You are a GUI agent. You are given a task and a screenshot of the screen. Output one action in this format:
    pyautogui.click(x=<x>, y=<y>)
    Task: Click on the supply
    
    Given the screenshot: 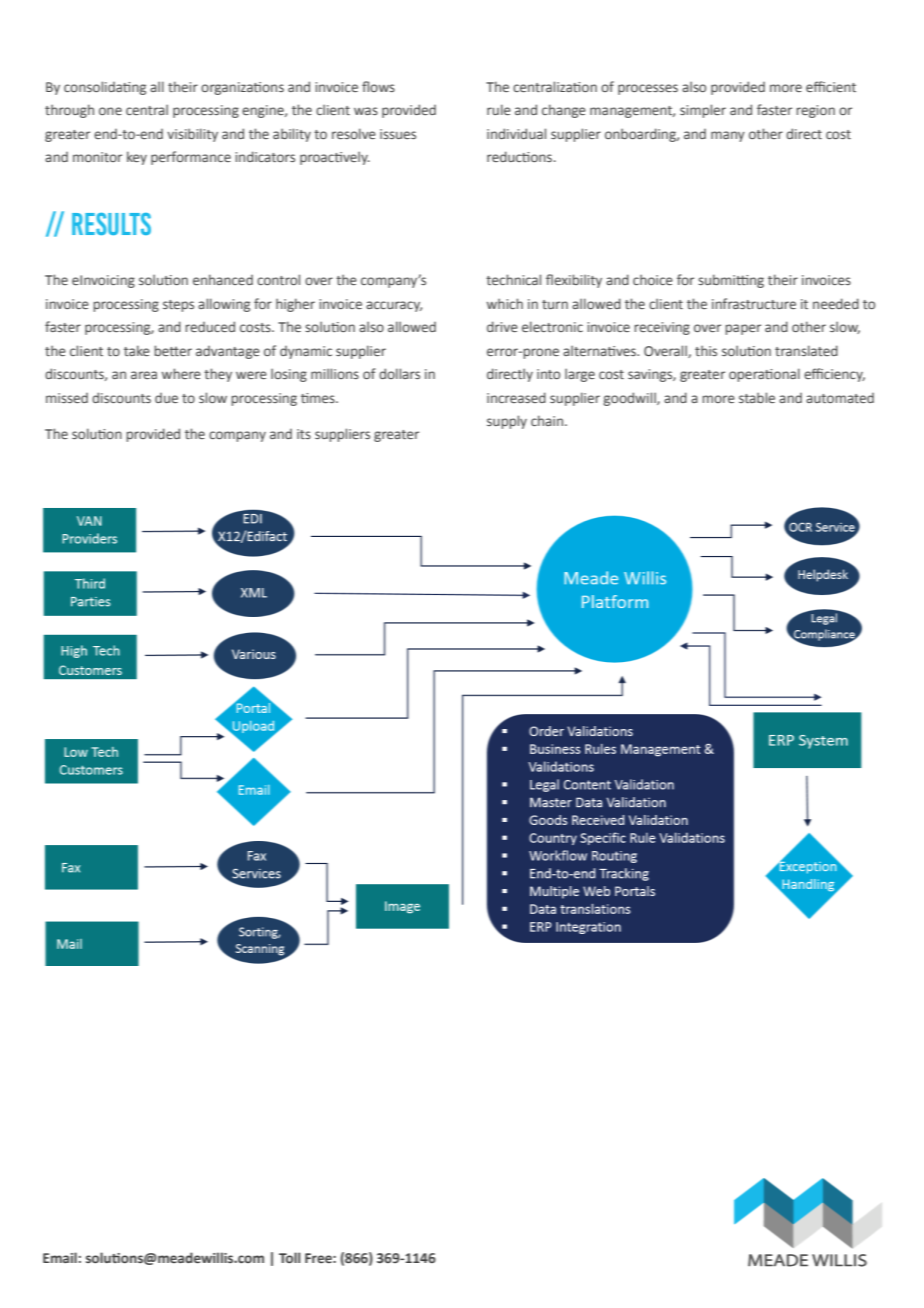 What is the action you would take?
    pyautogui.click(x=507, y=422)
